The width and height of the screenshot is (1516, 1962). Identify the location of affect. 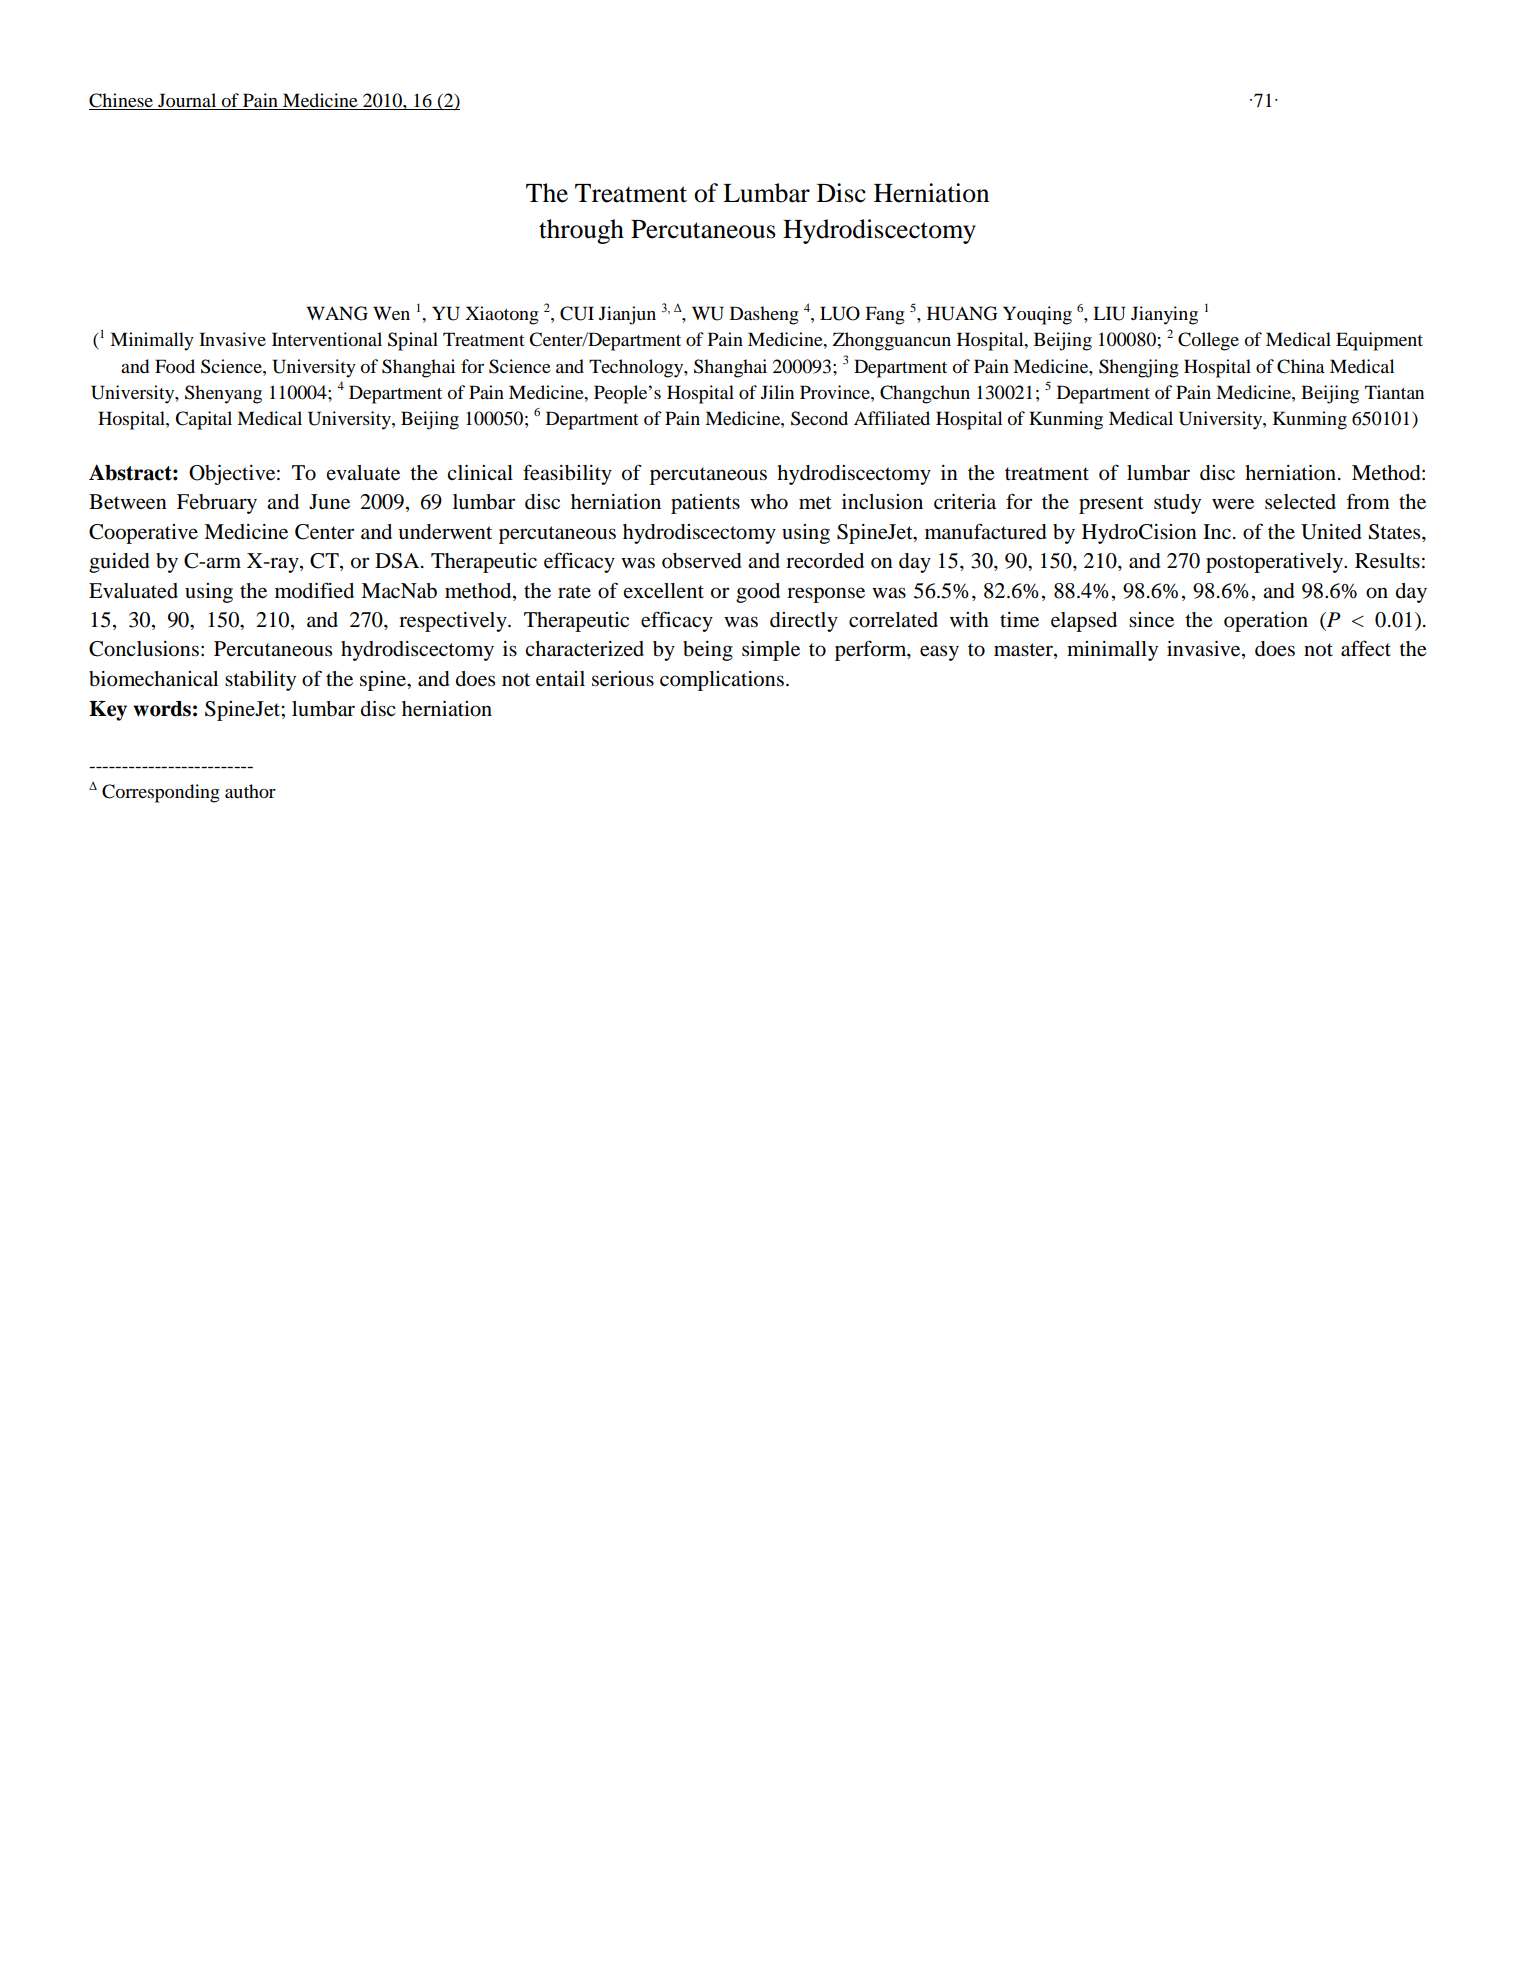
(1366, 648).
